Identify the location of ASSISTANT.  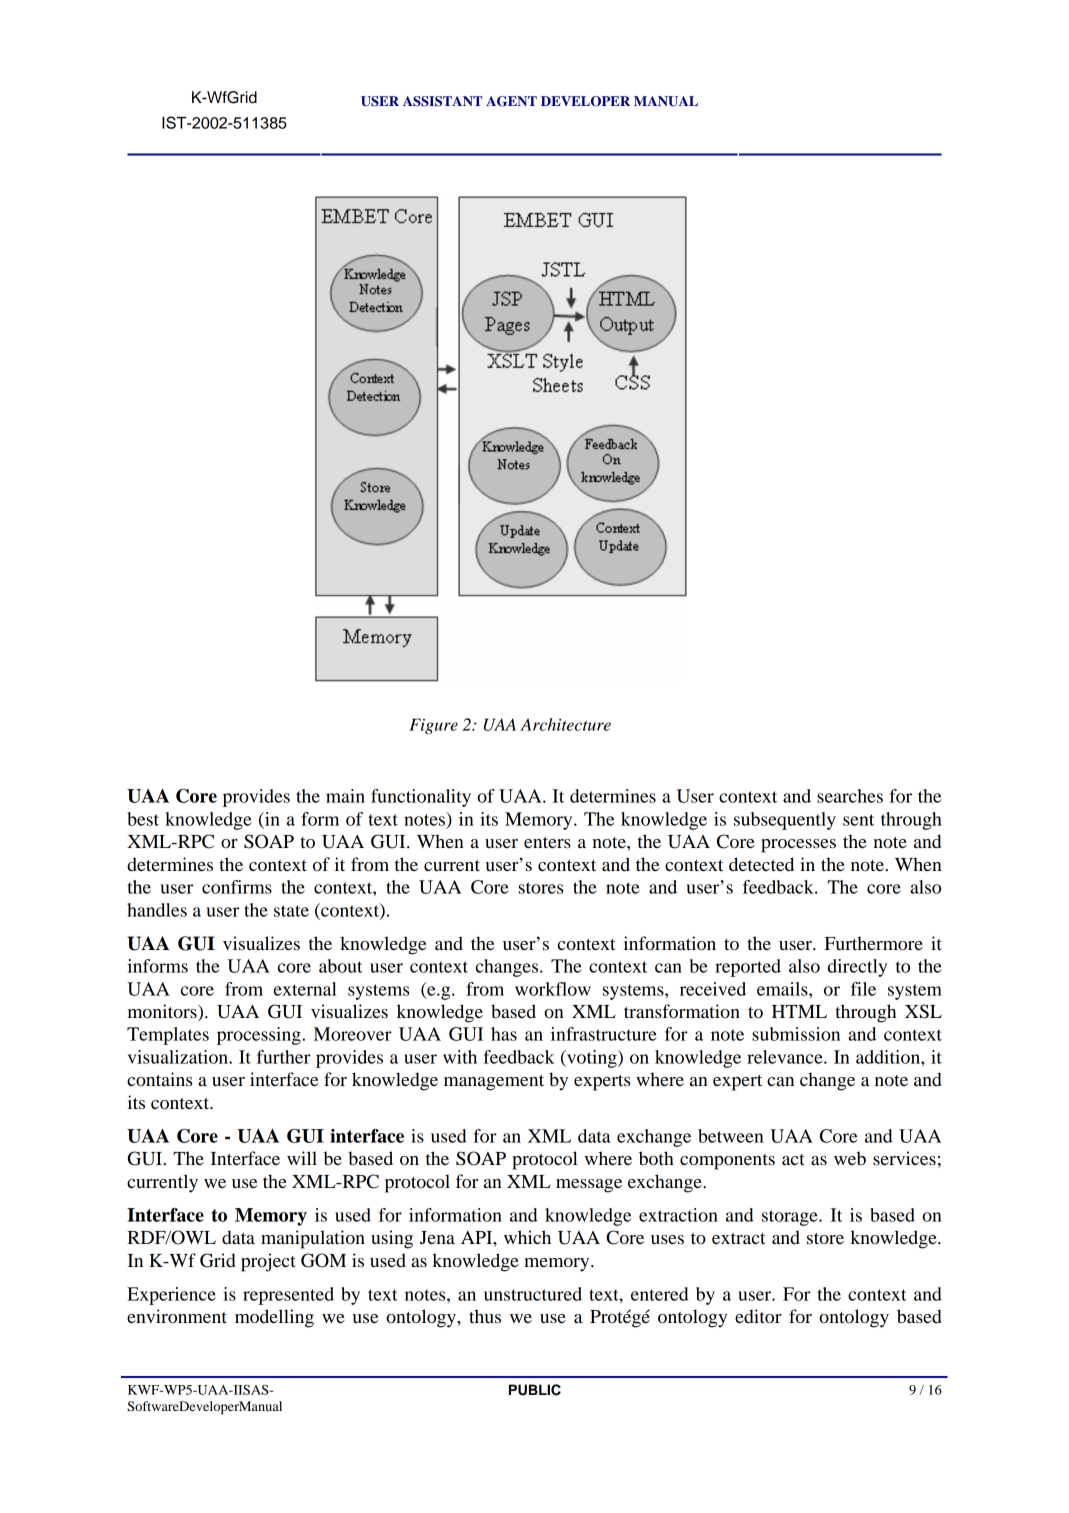
(442, 101).
